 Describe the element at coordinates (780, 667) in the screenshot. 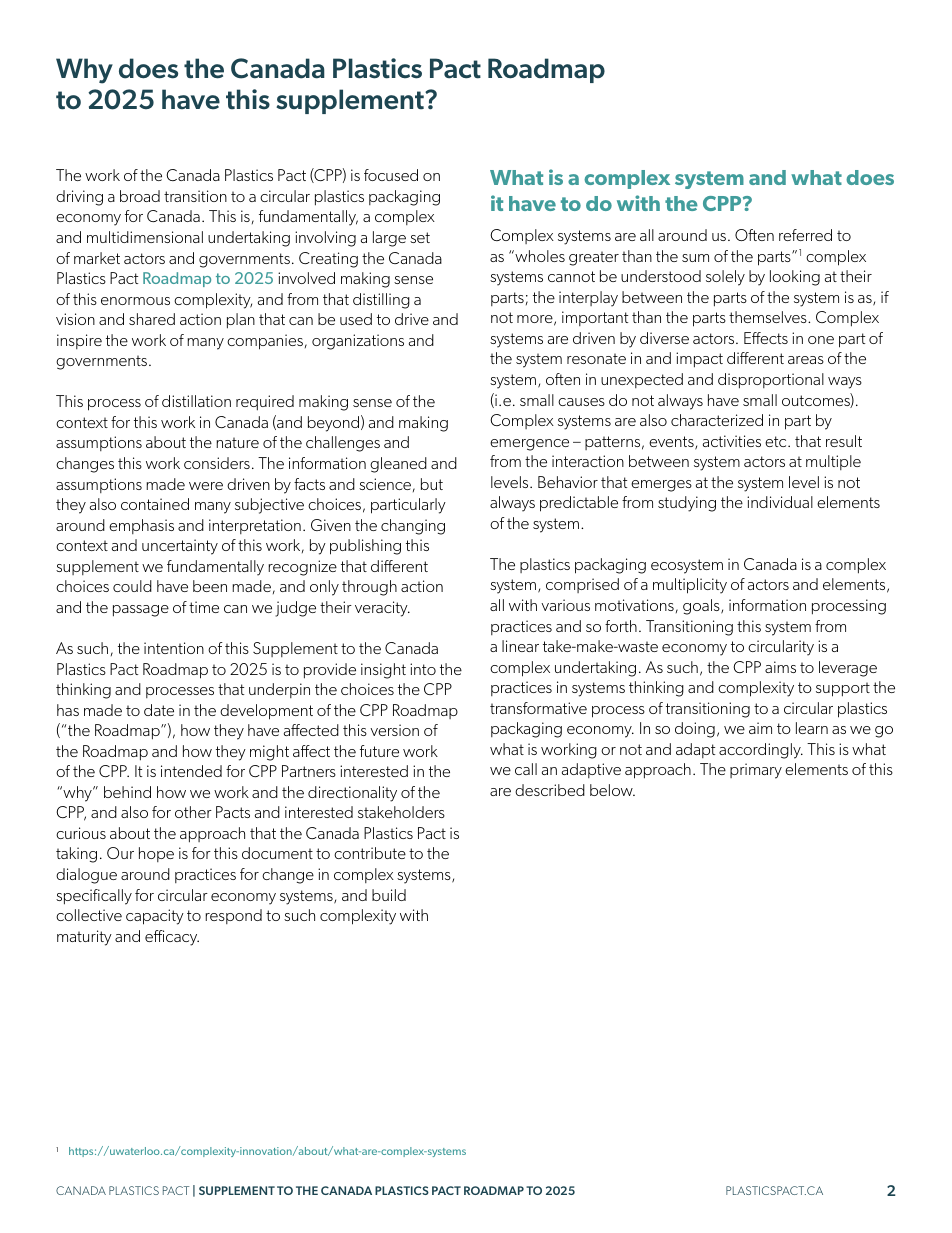

I see `aims` at that location.
